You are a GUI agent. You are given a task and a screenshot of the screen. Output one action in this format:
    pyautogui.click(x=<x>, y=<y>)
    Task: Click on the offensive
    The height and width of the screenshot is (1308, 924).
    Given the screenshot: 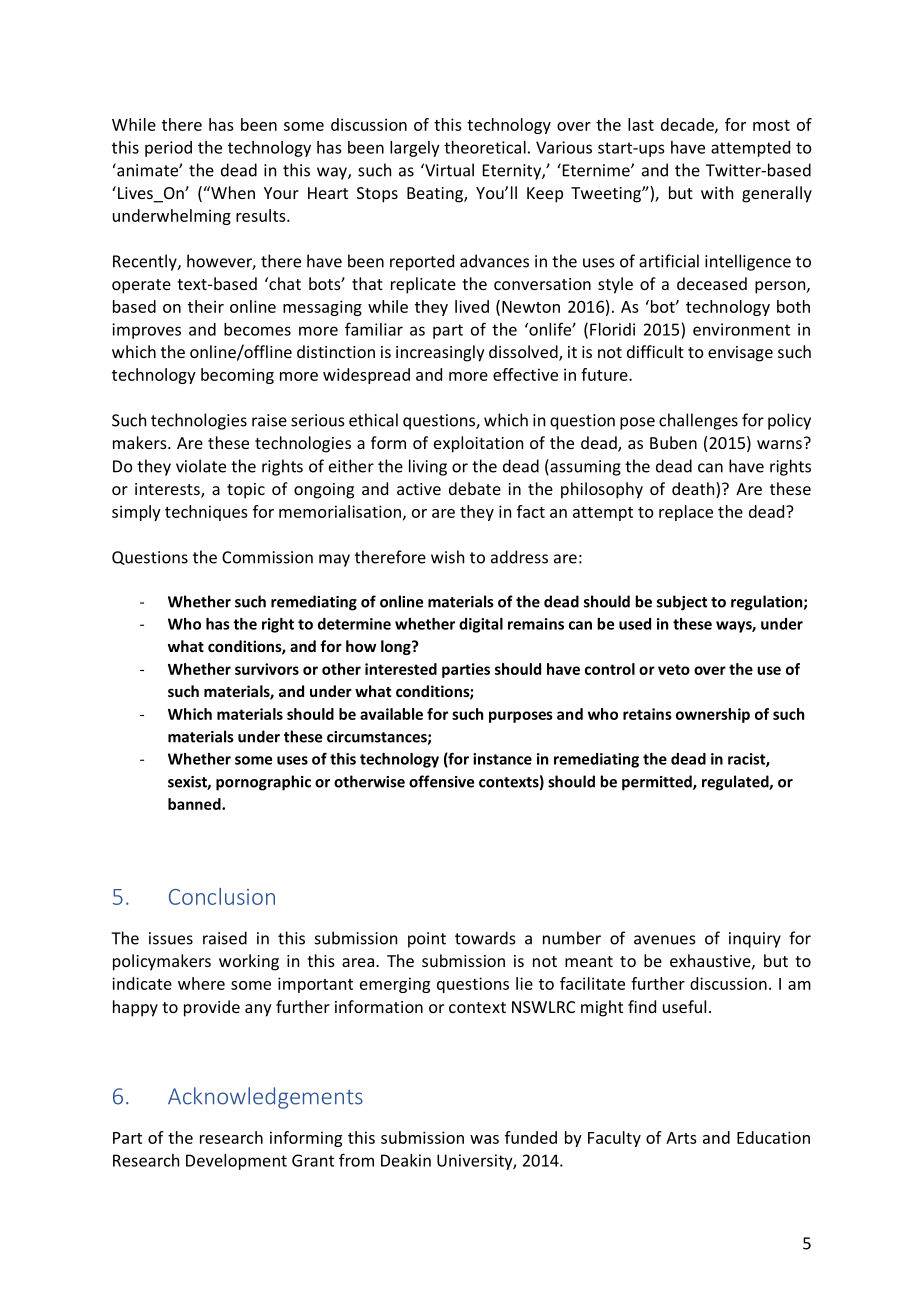 What is the action you would take?
    pyautogui.click(x=441, y=781)
